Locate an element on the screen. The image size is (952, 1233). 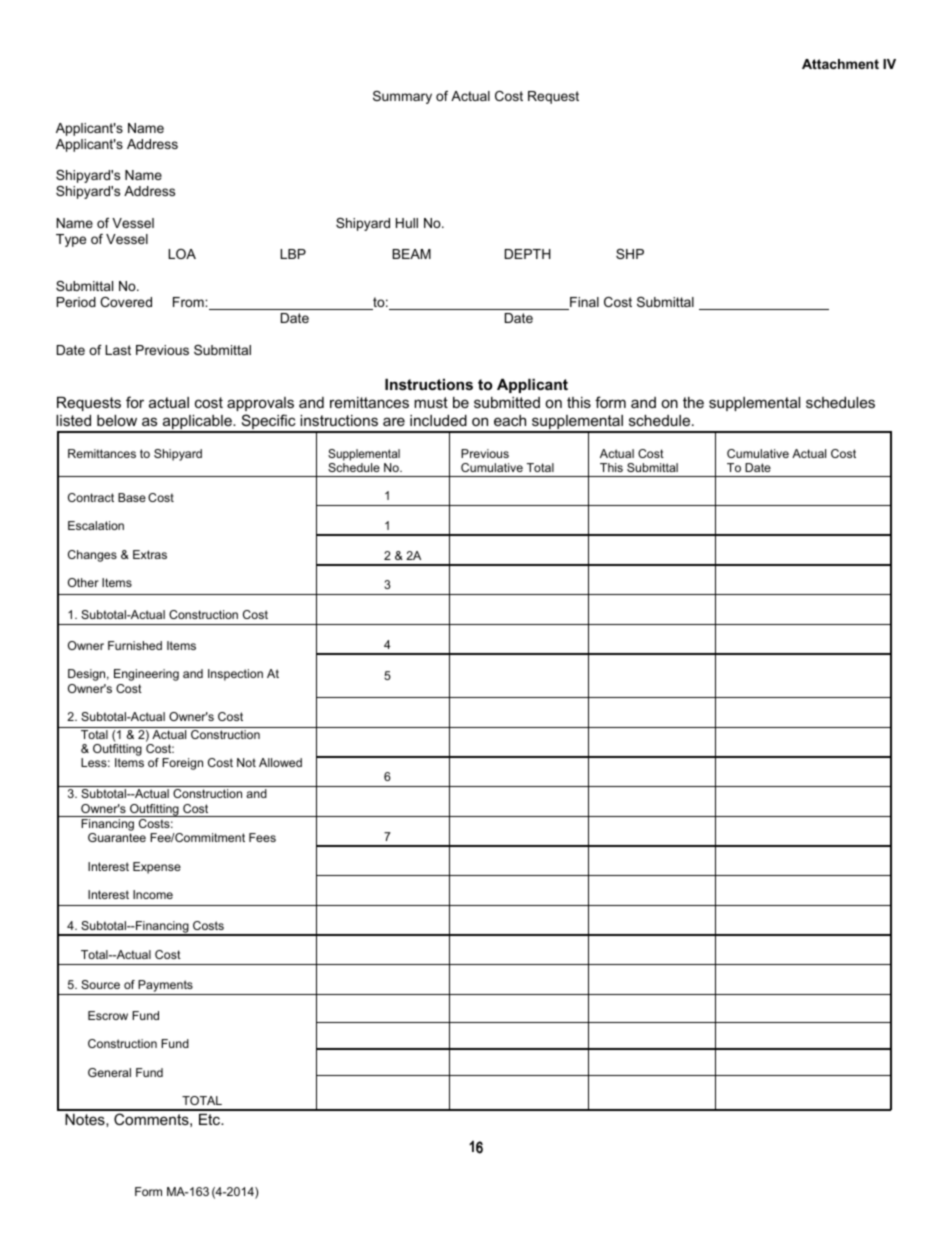
Attachment is located at coordinates (840, 64).
